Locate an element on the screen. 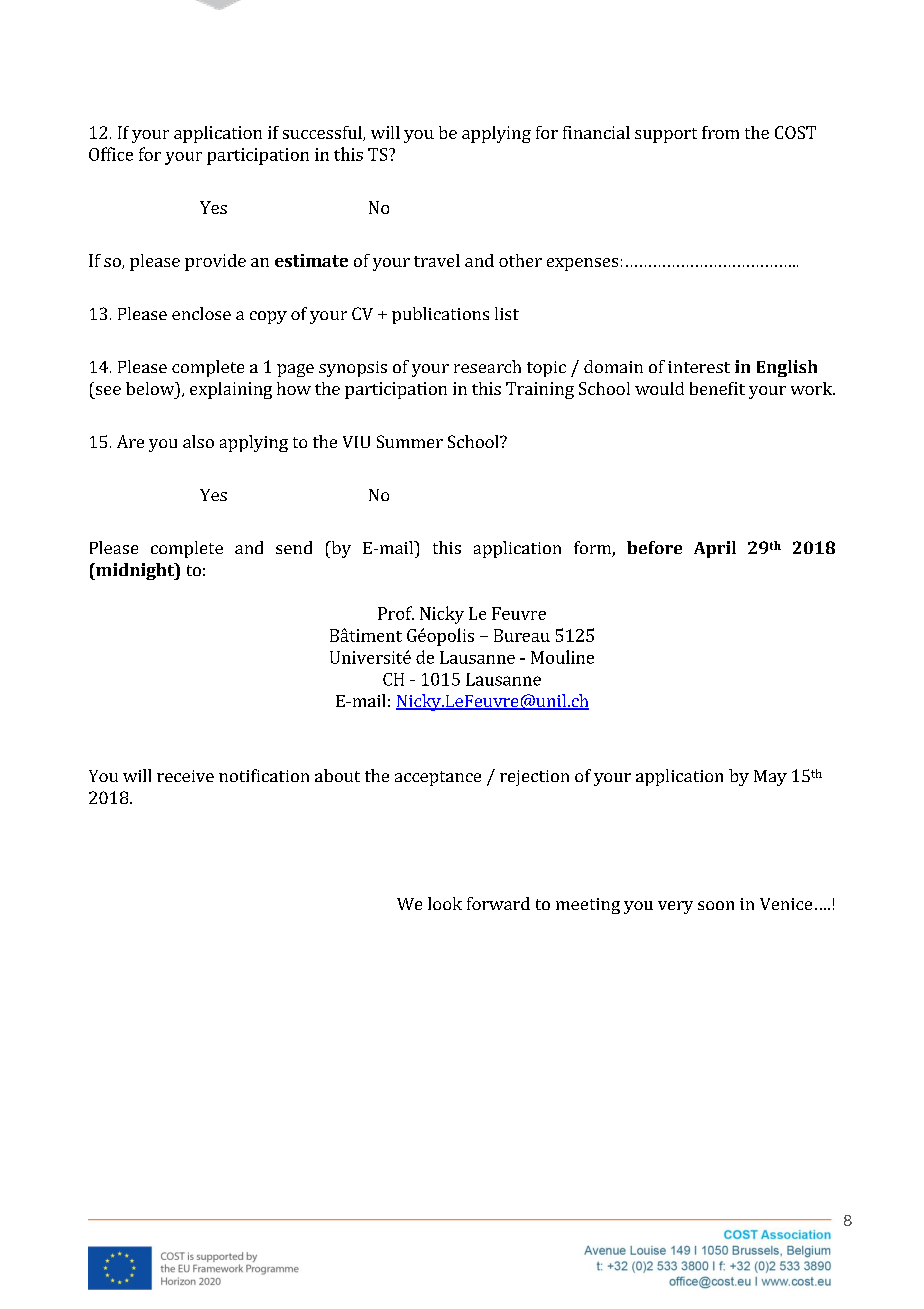 This screenshot has width=924, height=1309. Office is located at coordinates (111, 154).
